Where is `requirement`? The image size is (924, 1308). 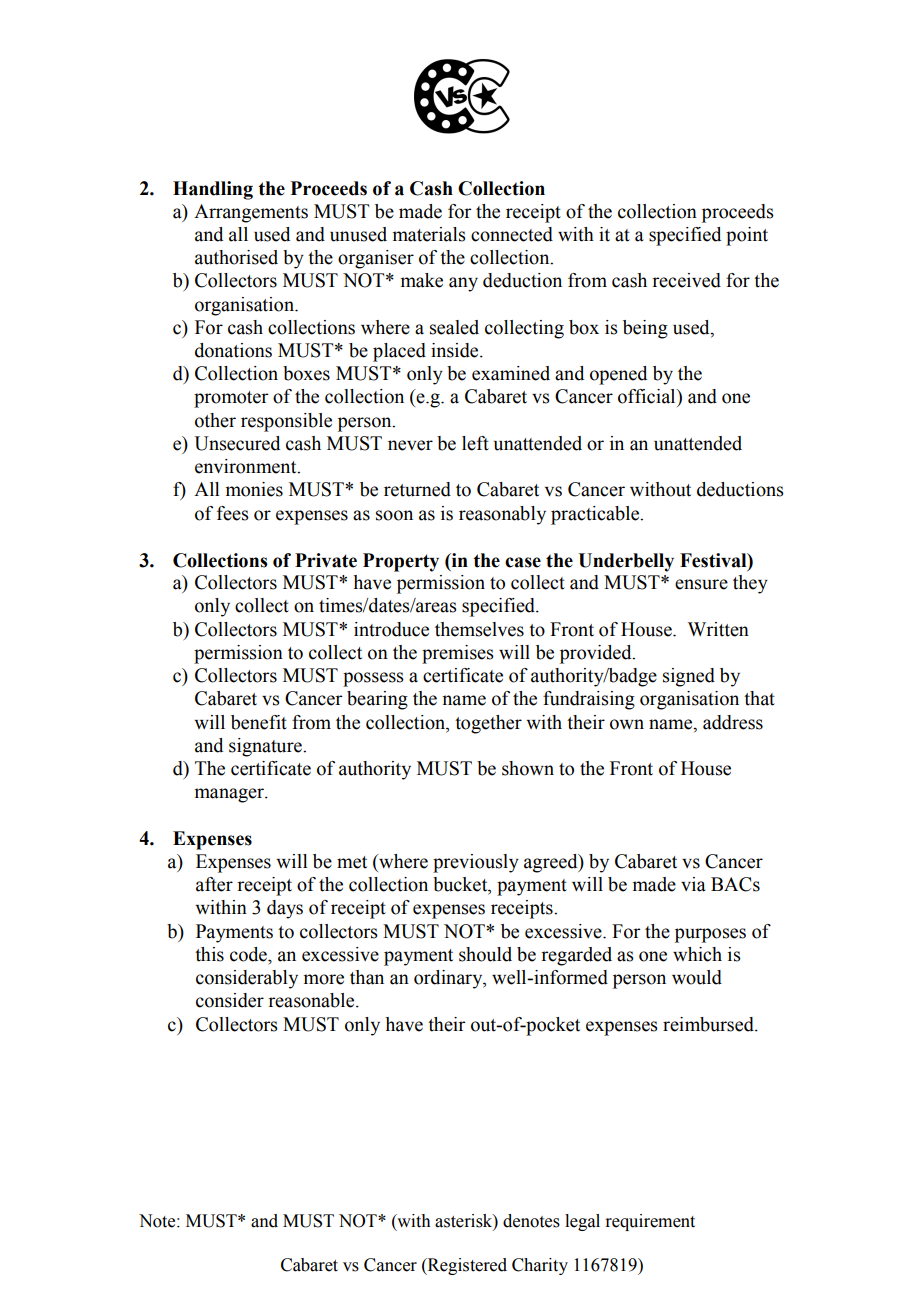 requirement is located at coordinates (650, 1222).
